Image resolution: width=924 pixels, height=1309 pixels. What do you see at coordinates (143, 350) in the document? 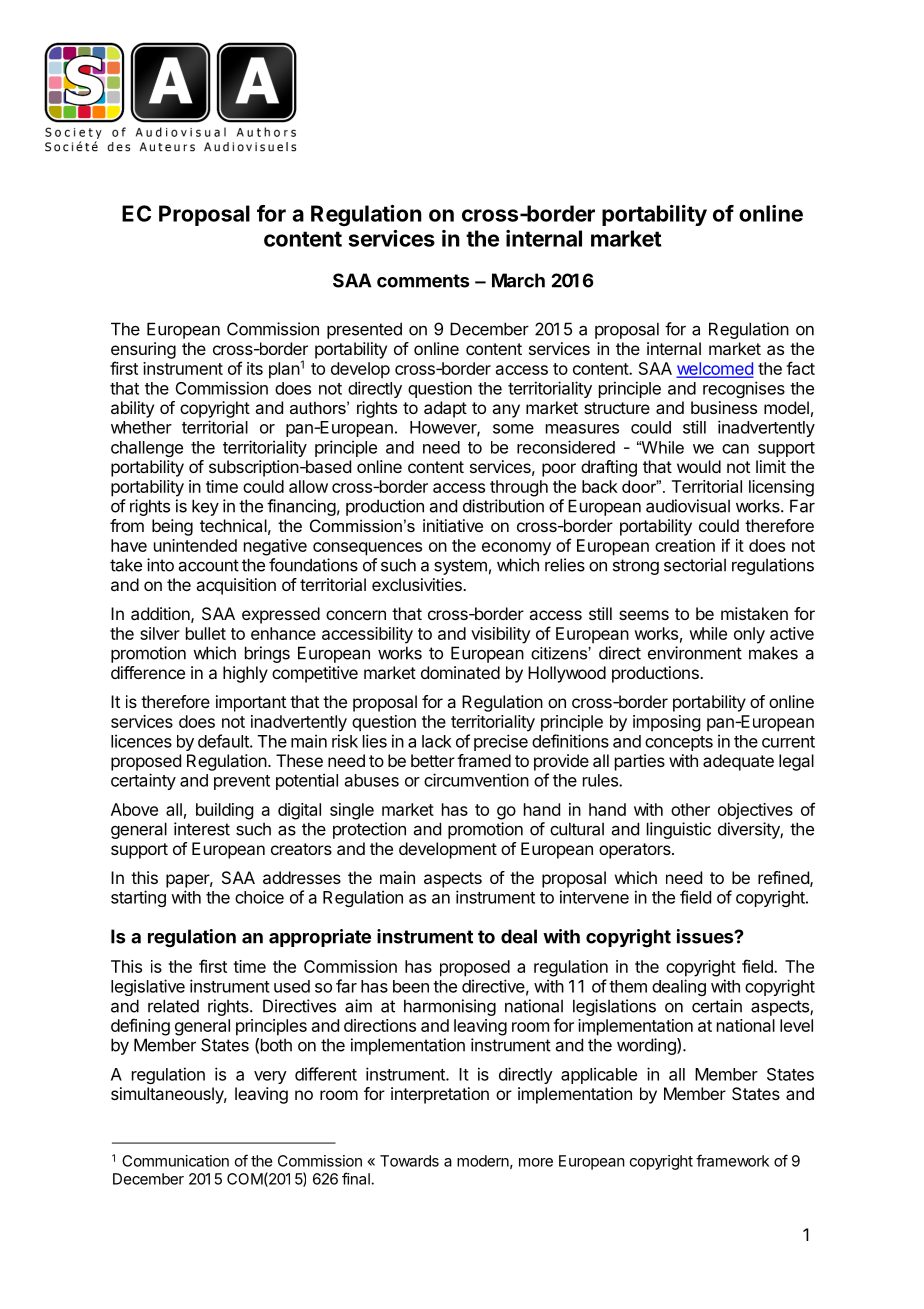
I see `ensuring` at bounding box center [143, 350].
